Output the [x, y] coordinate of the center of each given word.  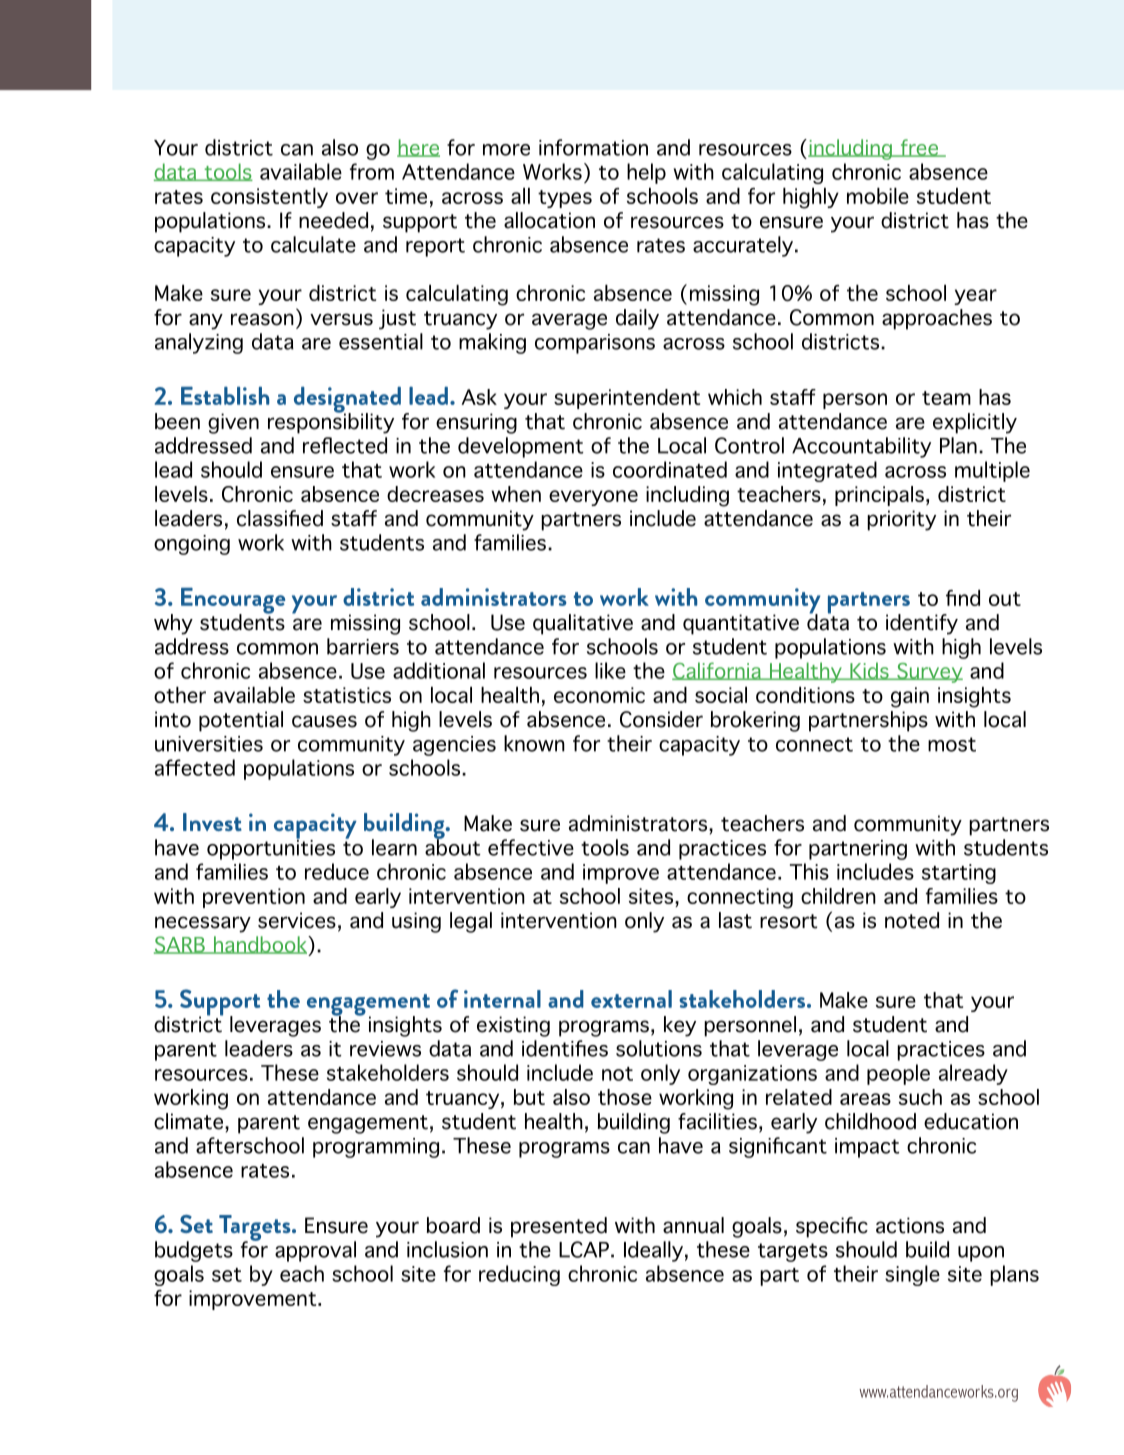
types [565, 199]
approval [315, 1251]
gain [910, 697]
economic [599, 695]
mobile [878, 196]
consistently [269, 198]
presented [559, 1227]
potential [241, 721]
